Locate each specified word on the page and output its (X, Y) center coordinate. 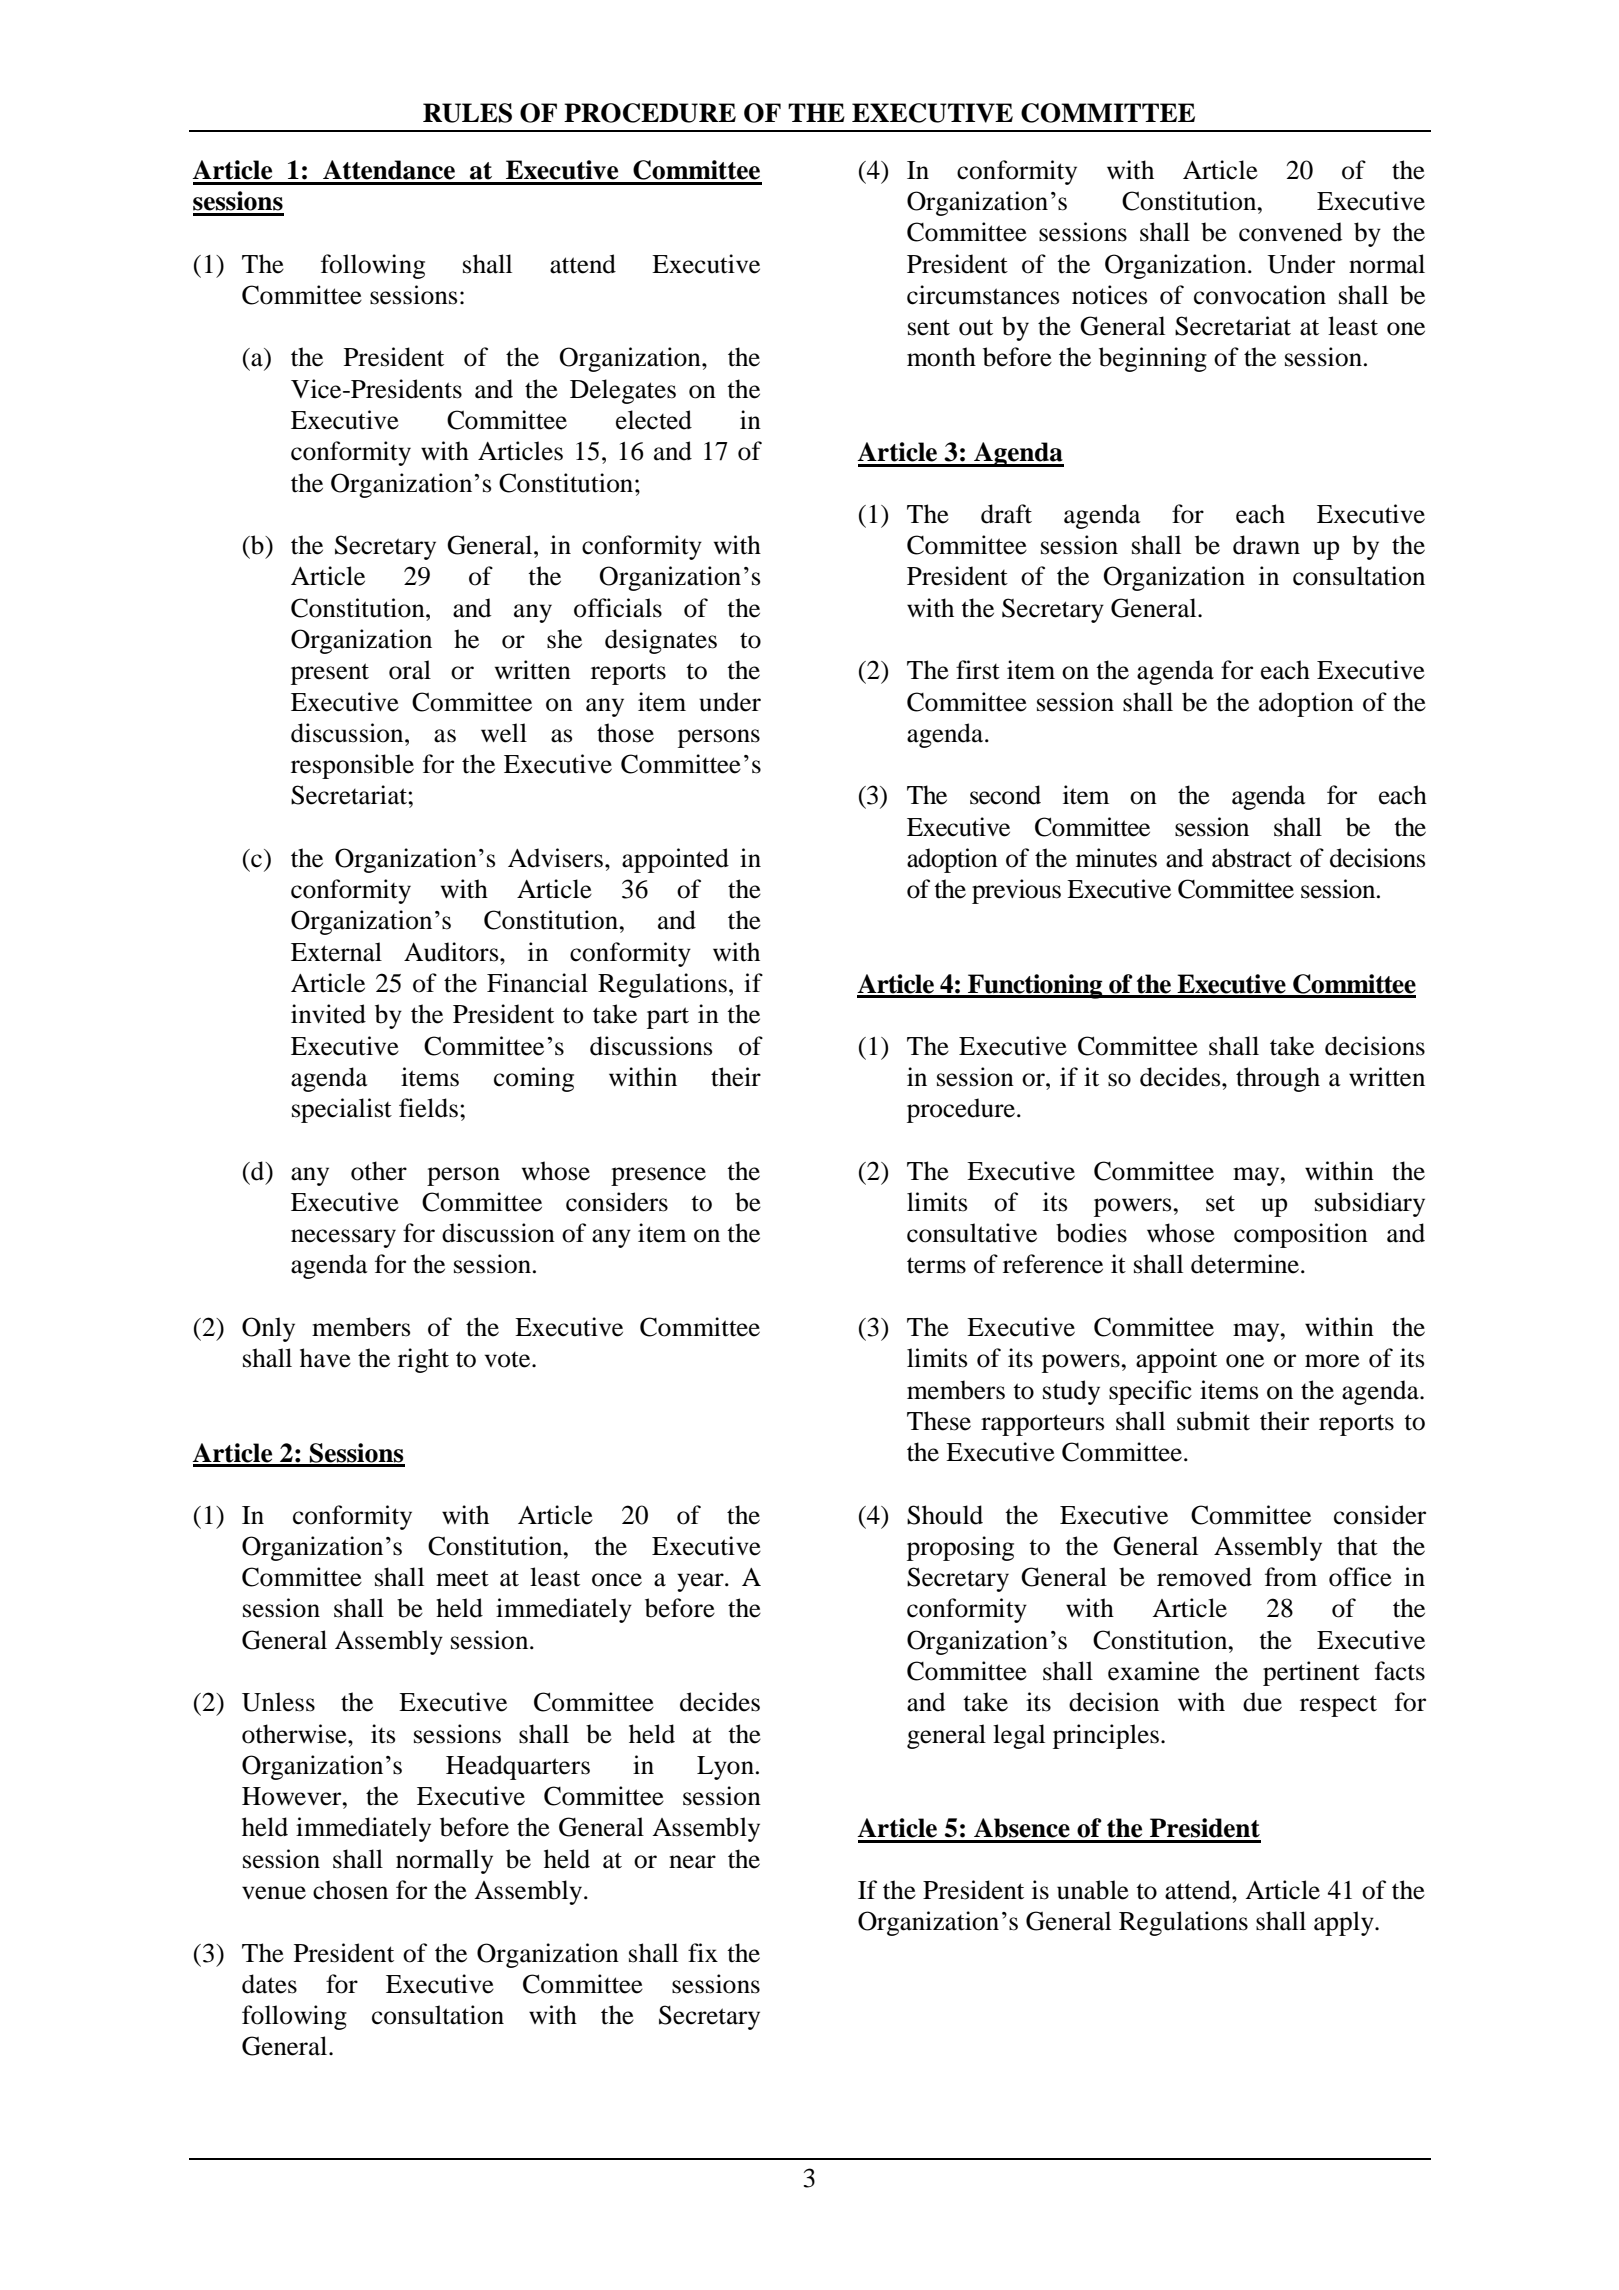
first (978, 670)
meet (462, 1579)
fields (428, 1108)
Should (945, 1515)
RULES (467, 113)
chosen (350, 1890)
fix (703, 1952)
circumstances (983, 295)
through (1278, 1079)
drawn (1266, 545)
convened (1290, 232)
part (668, 1018)
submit (1213, 1421)
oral (410, 670)
